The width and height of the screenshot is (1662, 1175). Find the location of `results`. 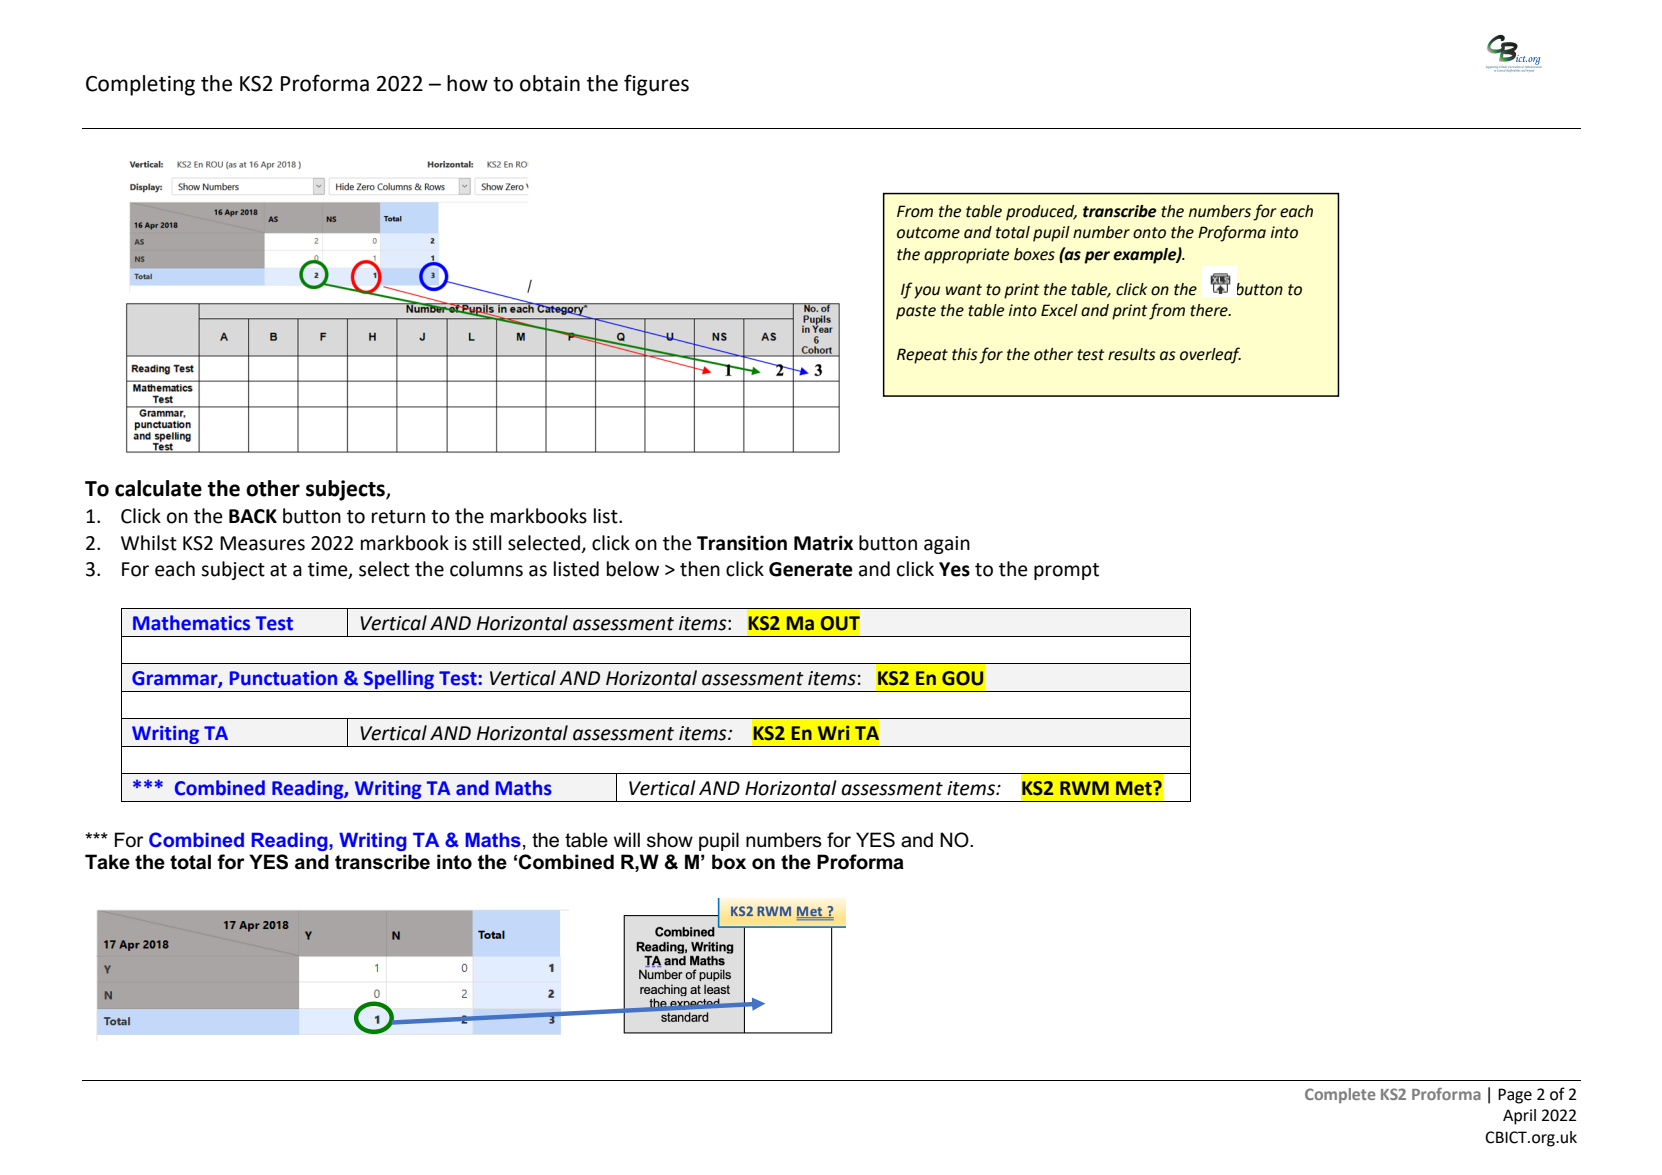

results is located at coordinates (1132, 354).
